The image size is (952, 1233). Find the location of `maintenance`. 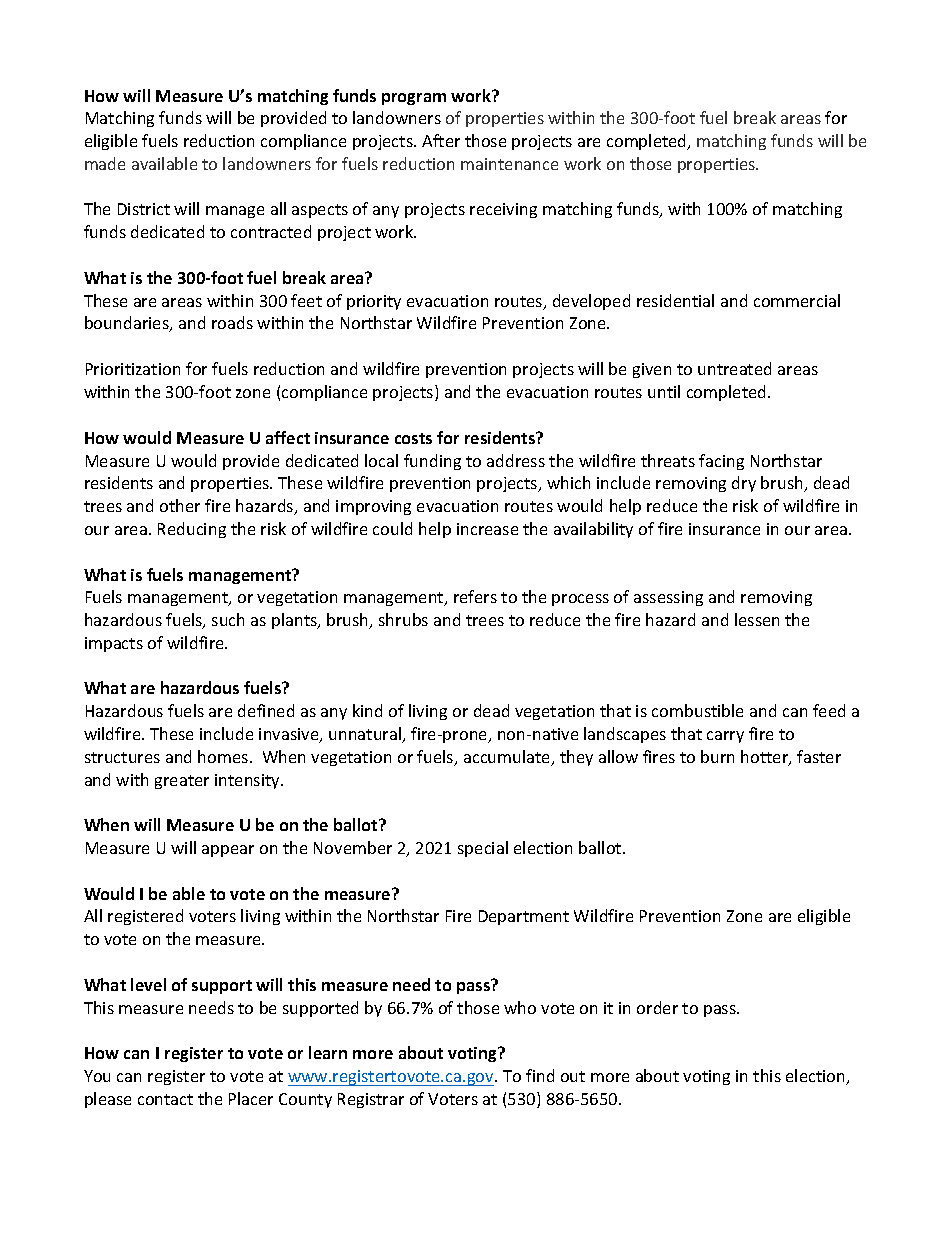

maintenance is located at coordinates (509, 164).
